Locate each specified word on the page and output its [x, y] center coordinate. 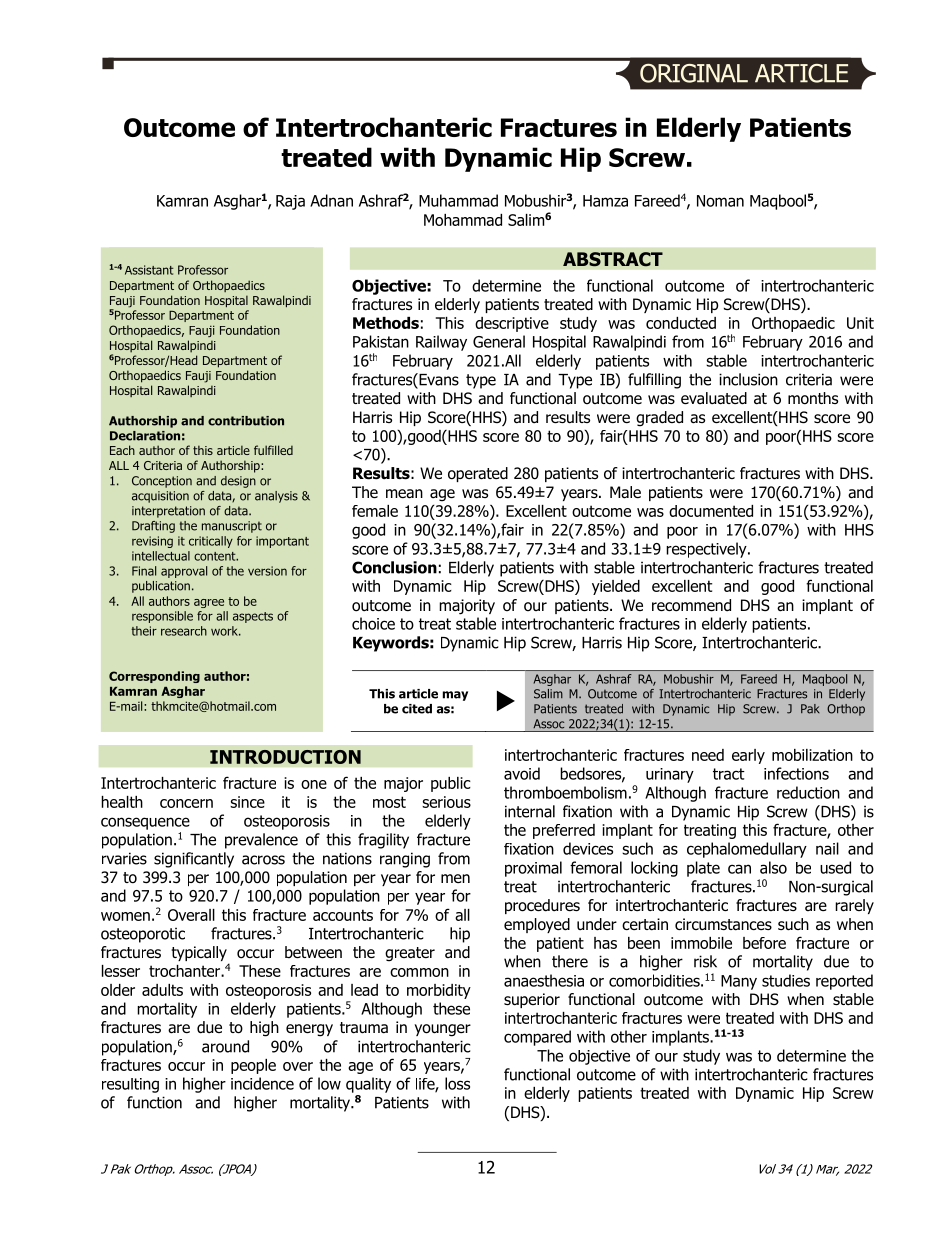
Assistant [149, 270]
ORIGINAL [694, 73]
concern [186, 803]
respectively [707, 550]
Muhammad [458, 200]
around [225, 1046]
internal [530, 811]
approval [184, 572]
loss [457, 1083]
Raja [290, 202]
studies [786, 980]
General [499, 341]
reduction [808, 792]
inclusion [748, 379]
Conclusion [394, 567]
